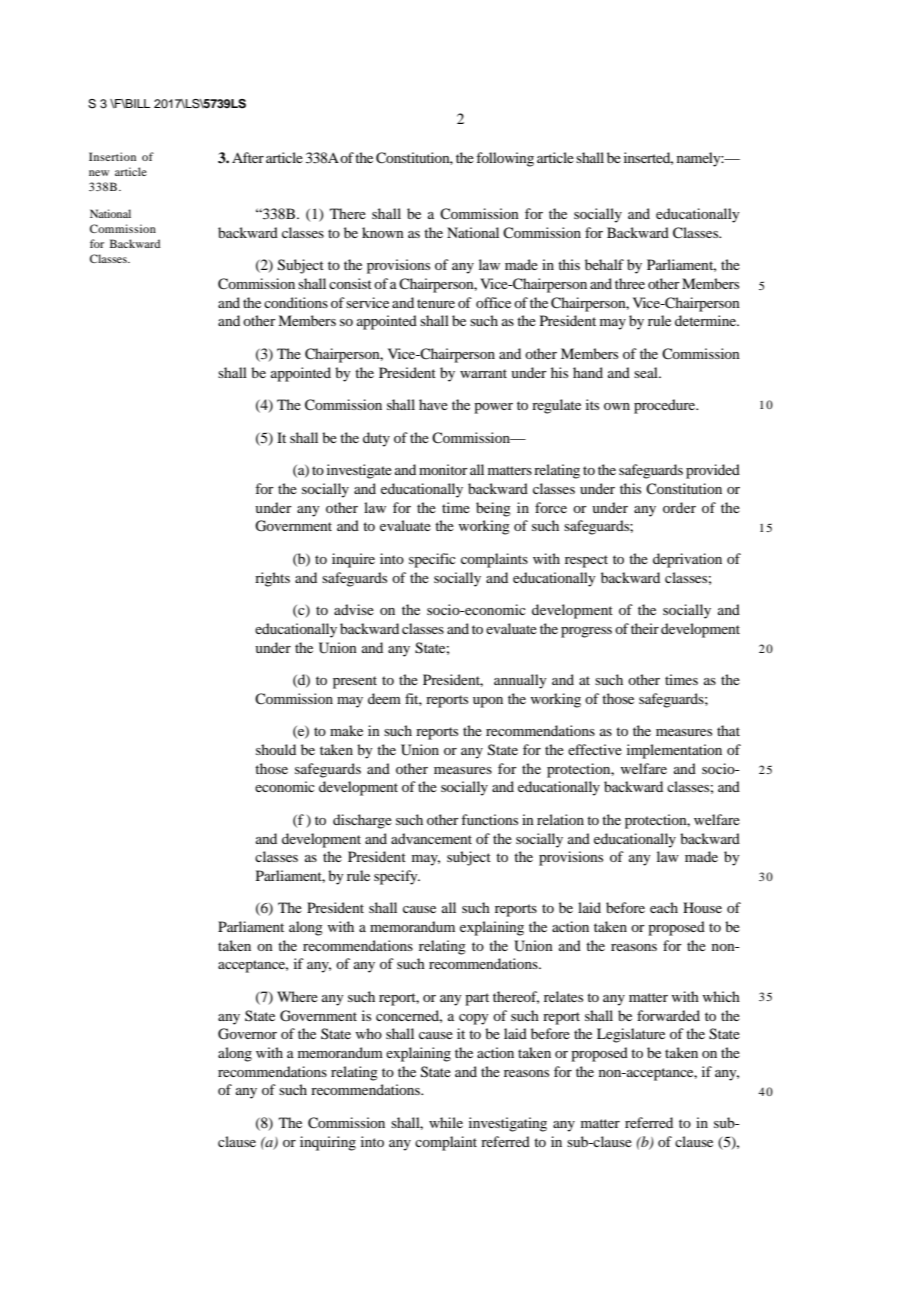  What do you see at coordinates (272, 579) in the document?
I see `rights` at bounding box center [272, 579].
